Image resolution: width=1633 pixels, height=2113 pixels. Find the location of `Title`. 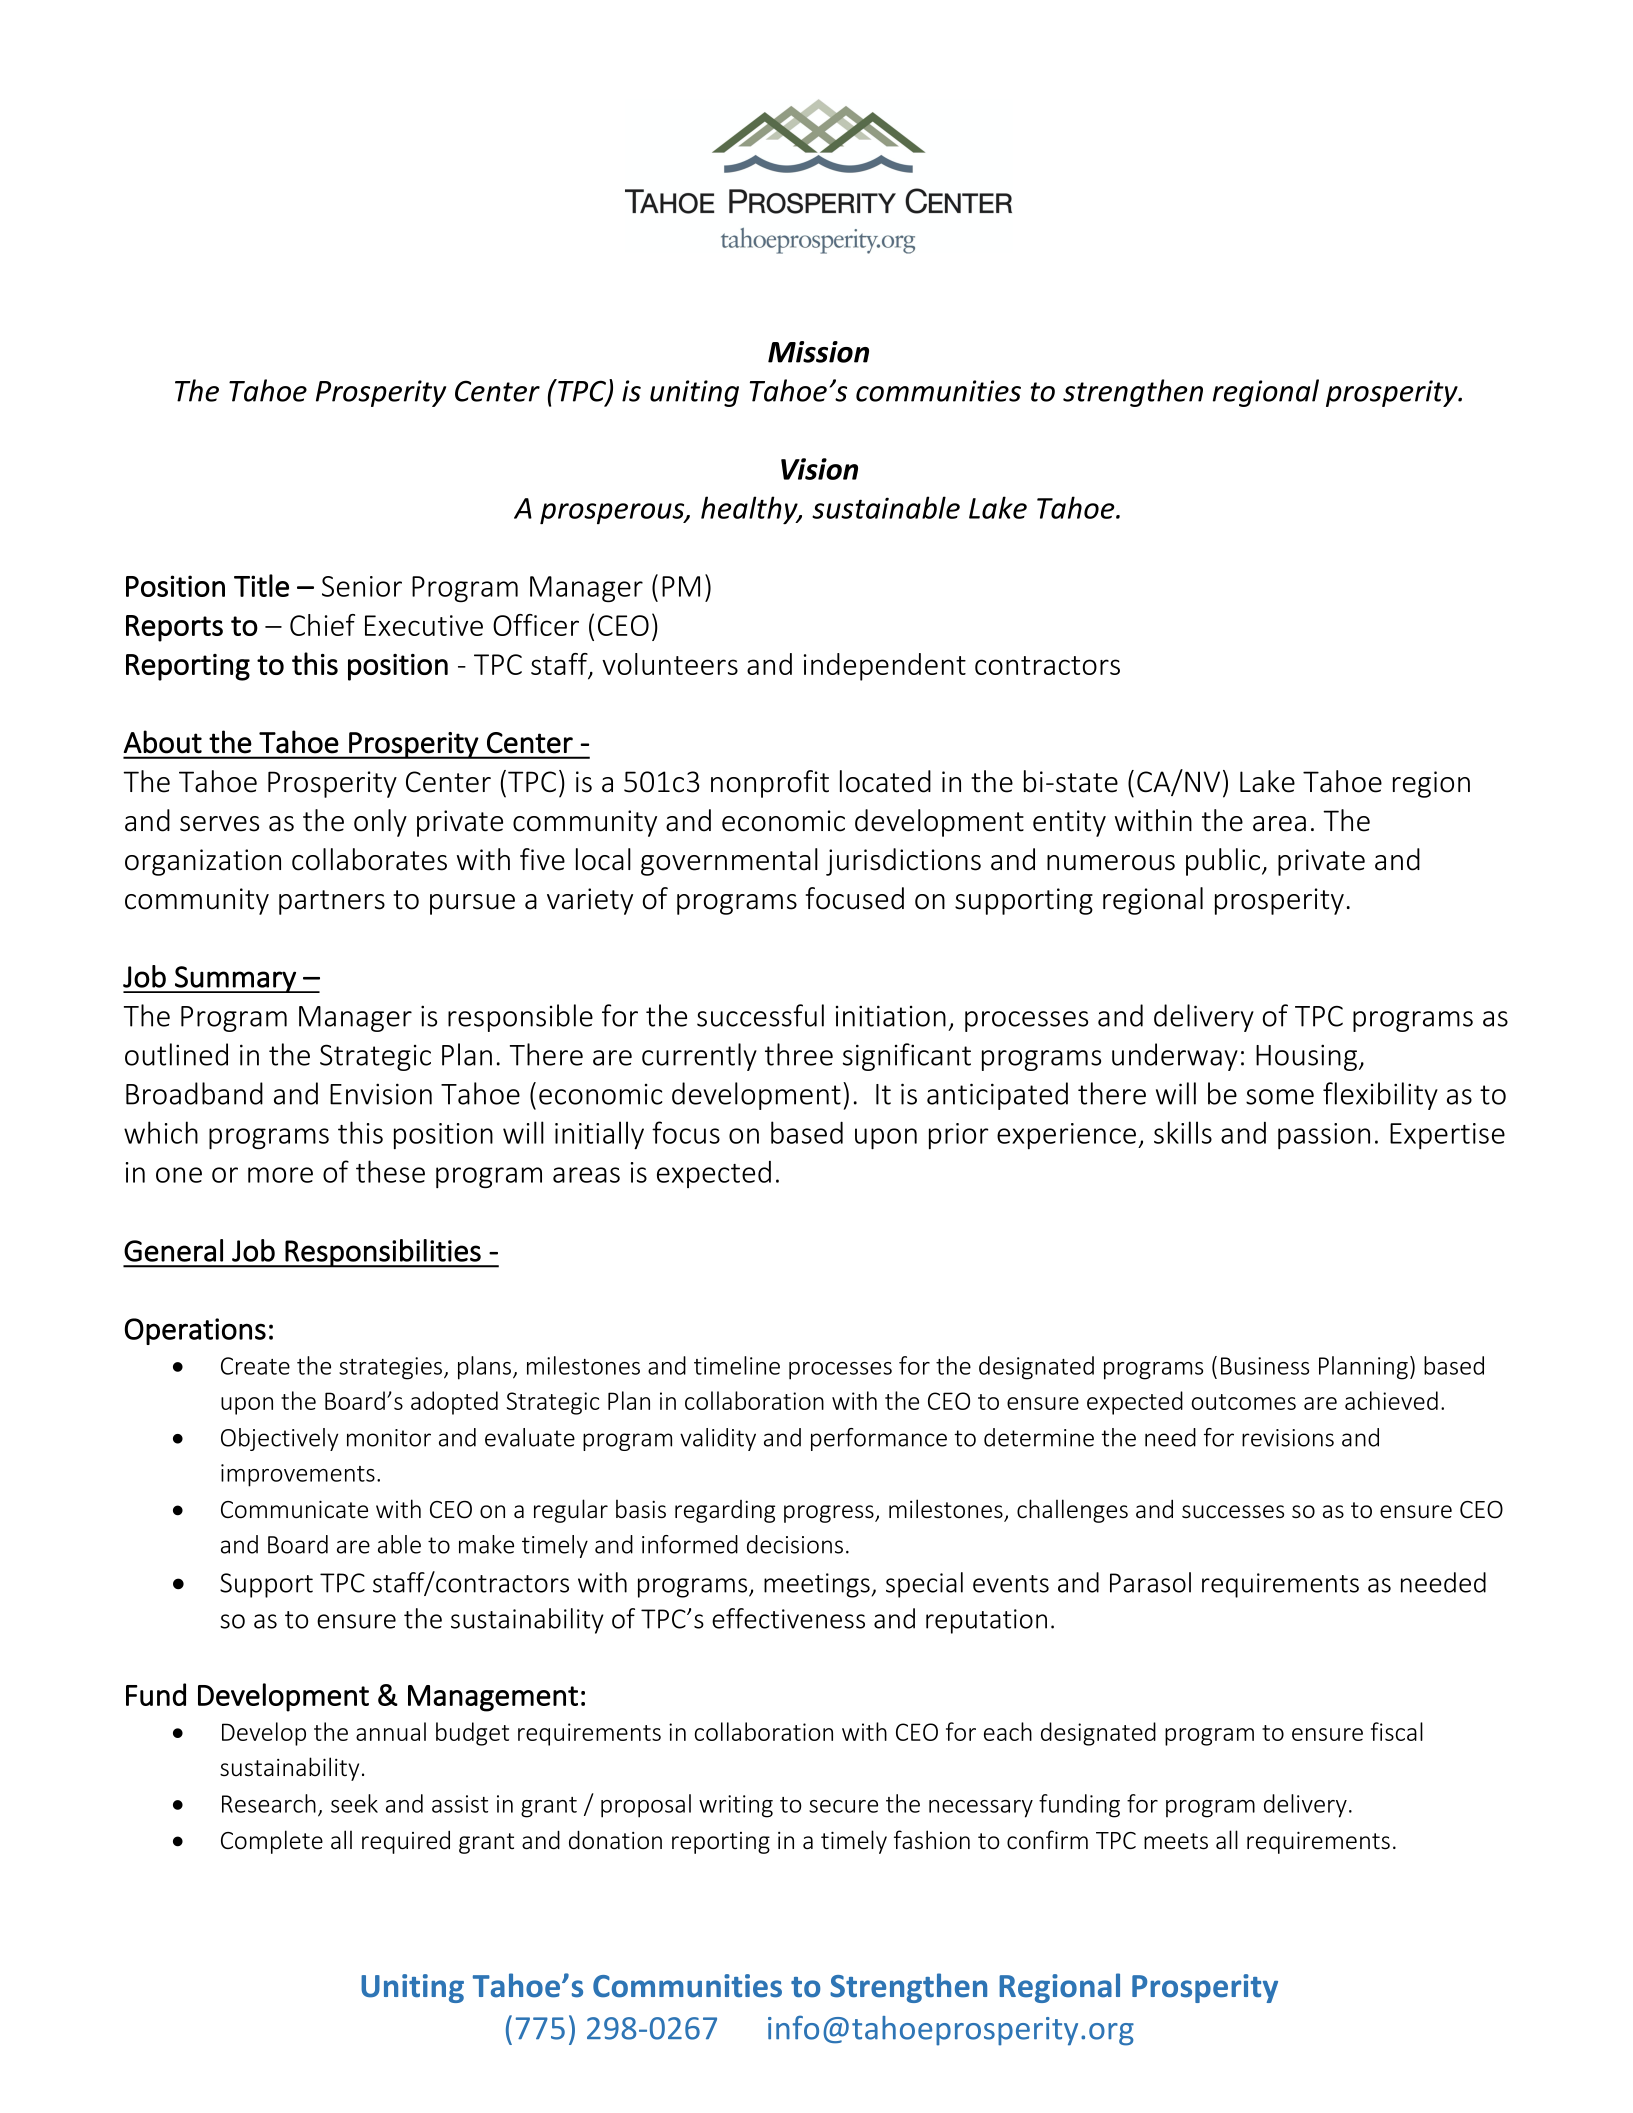

Title is located at coordinates (261, 585).
